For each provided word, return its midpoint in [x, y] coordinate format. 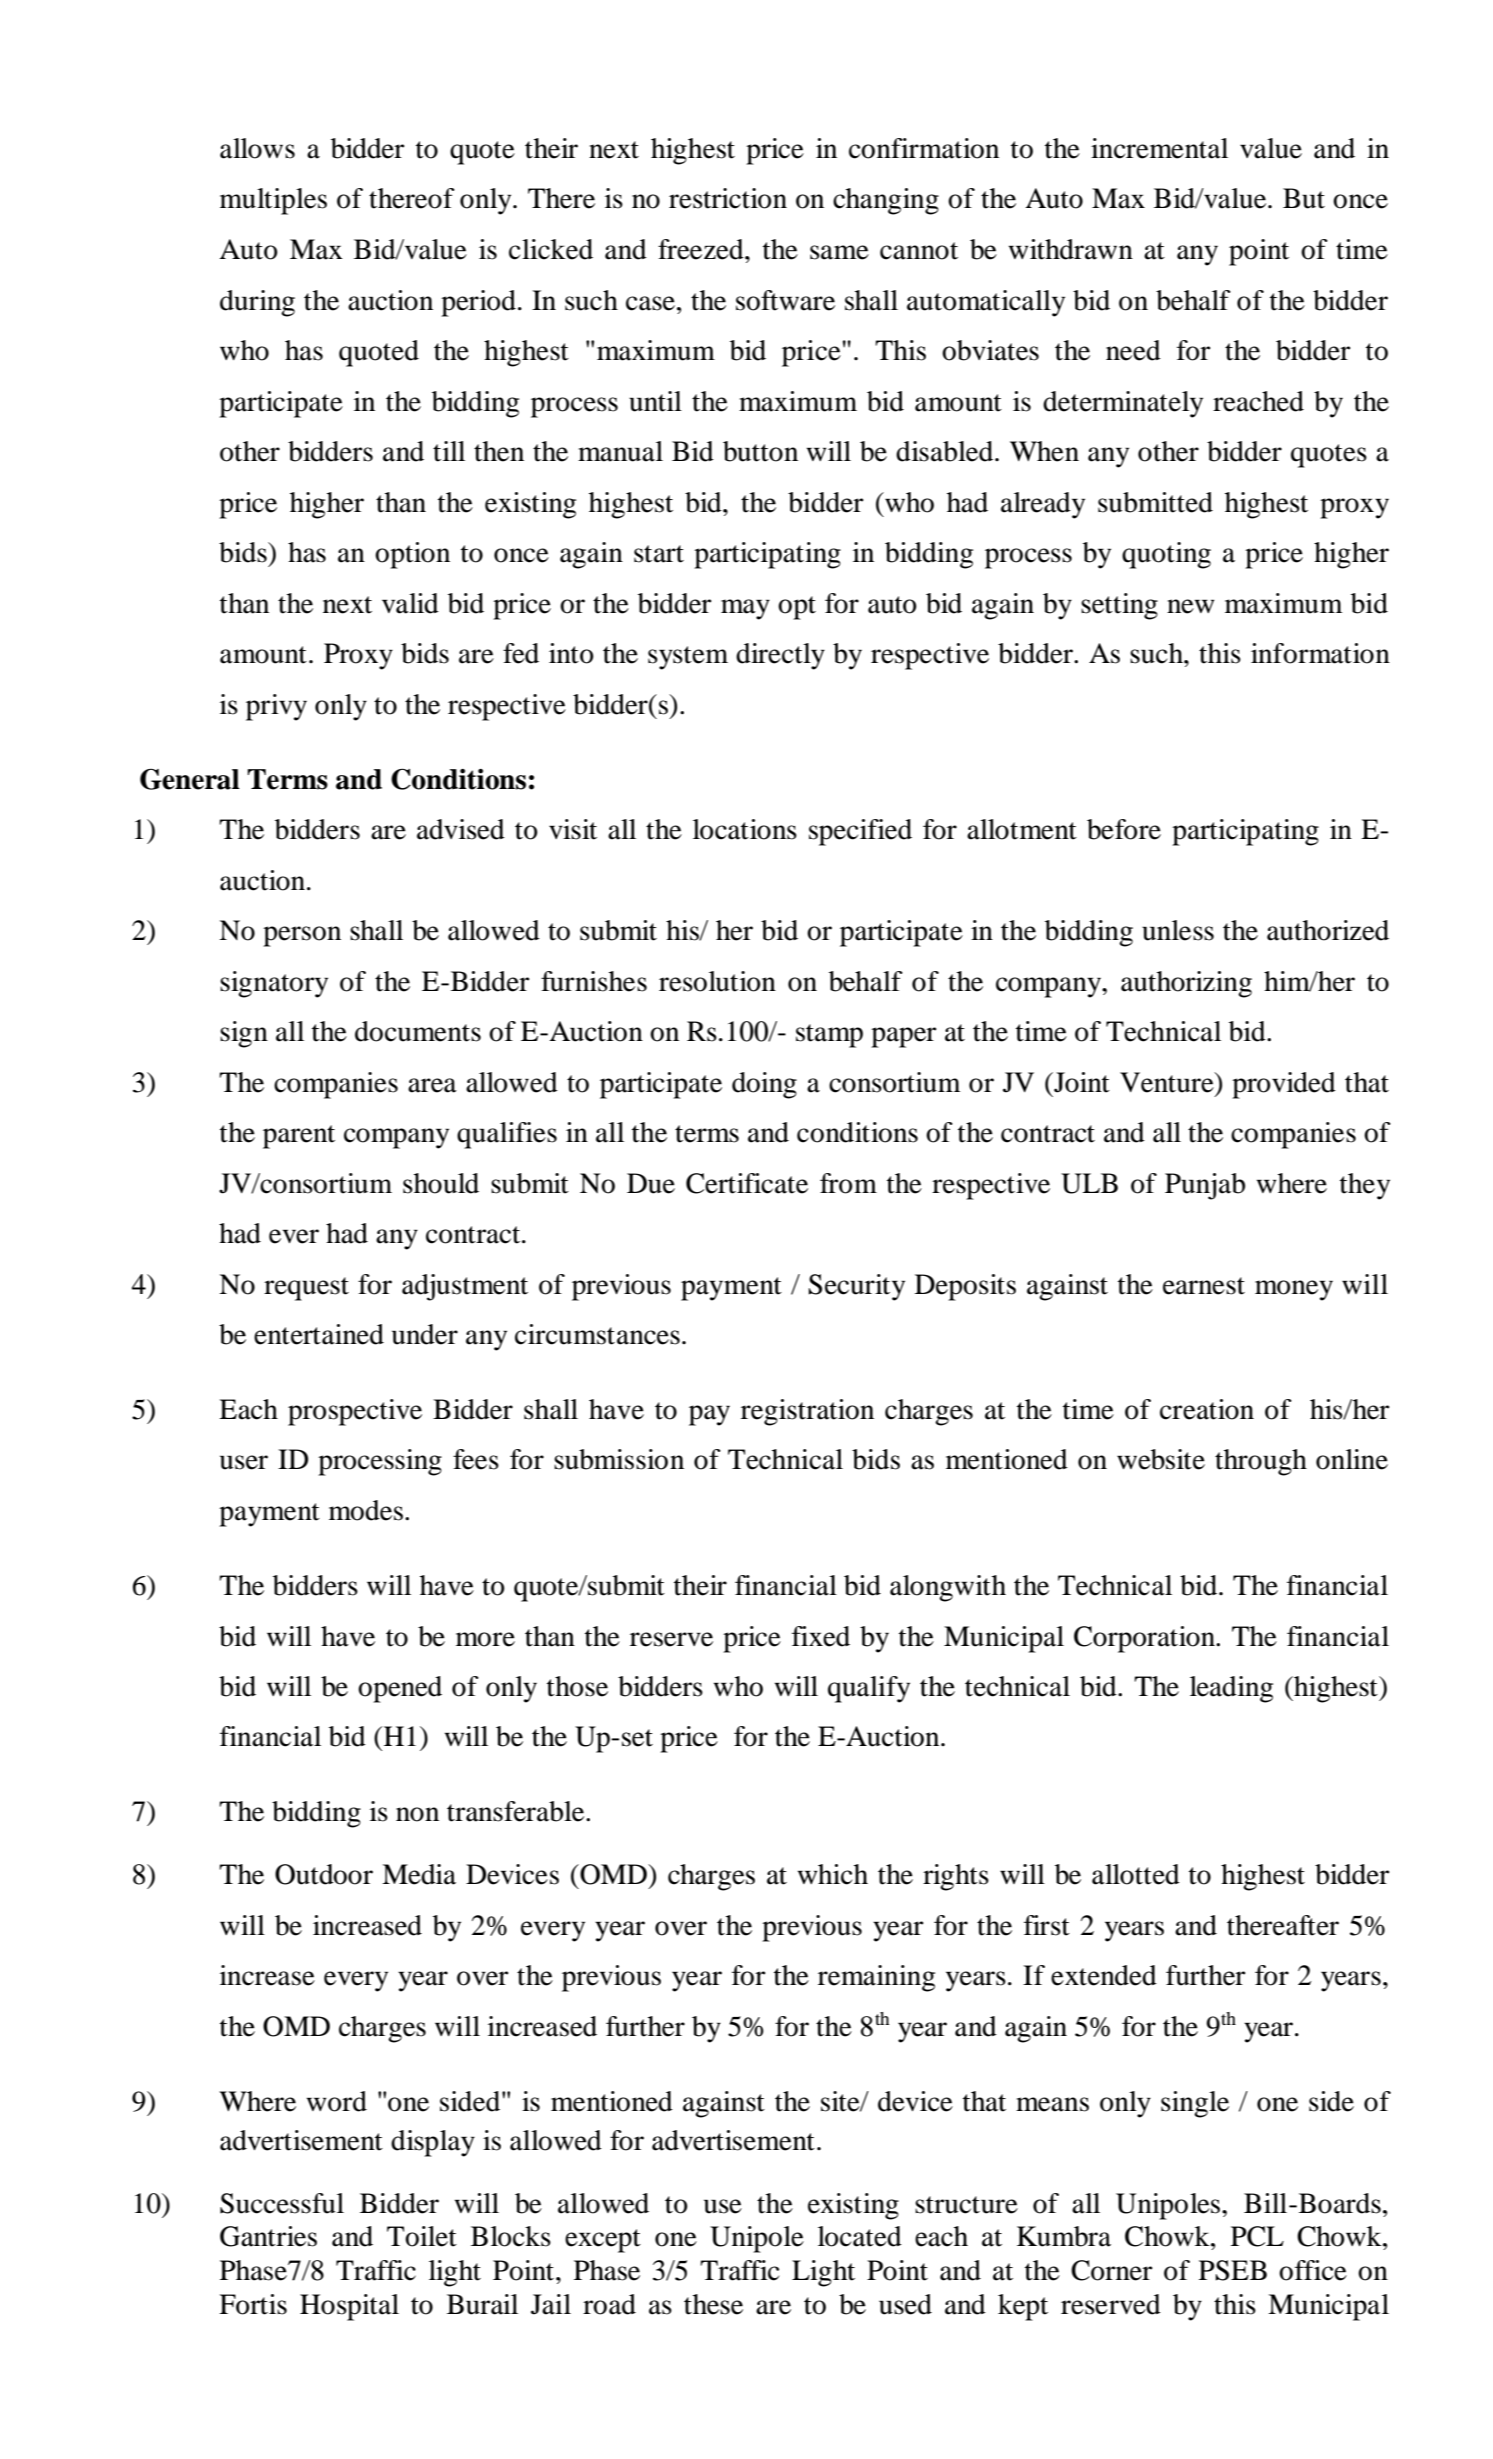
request [306, 1289]
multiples [273, 201]
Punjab [1205, 1186]
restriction [728, 198]
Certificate [747, 1183]
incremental [1159, 148]
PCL [1257, 2236]
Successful [282, 2203]
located [860, 2236]
